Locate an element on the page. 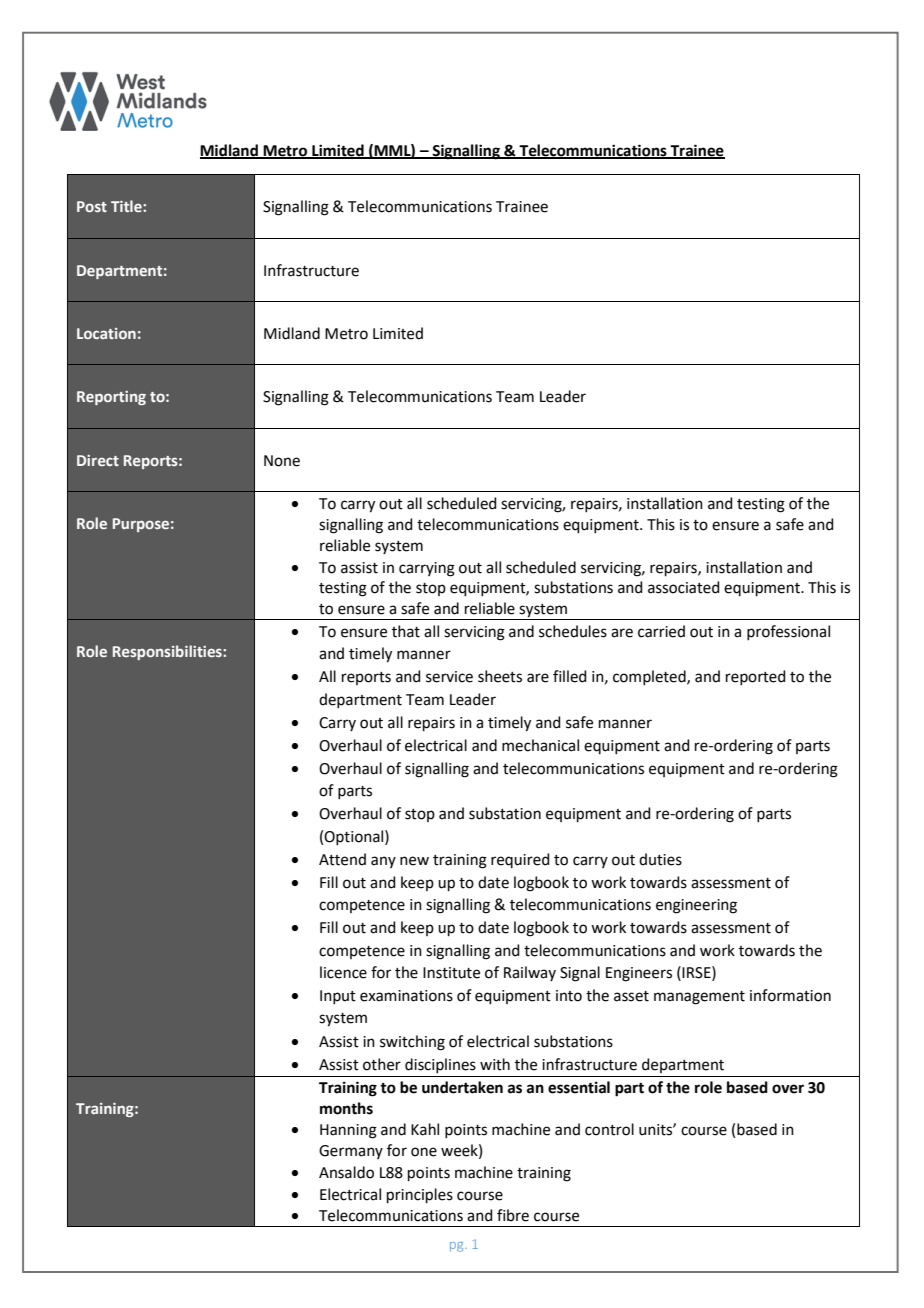 The height and width of the page is (1308, 924). licence is located at coordinates (343, 972).
